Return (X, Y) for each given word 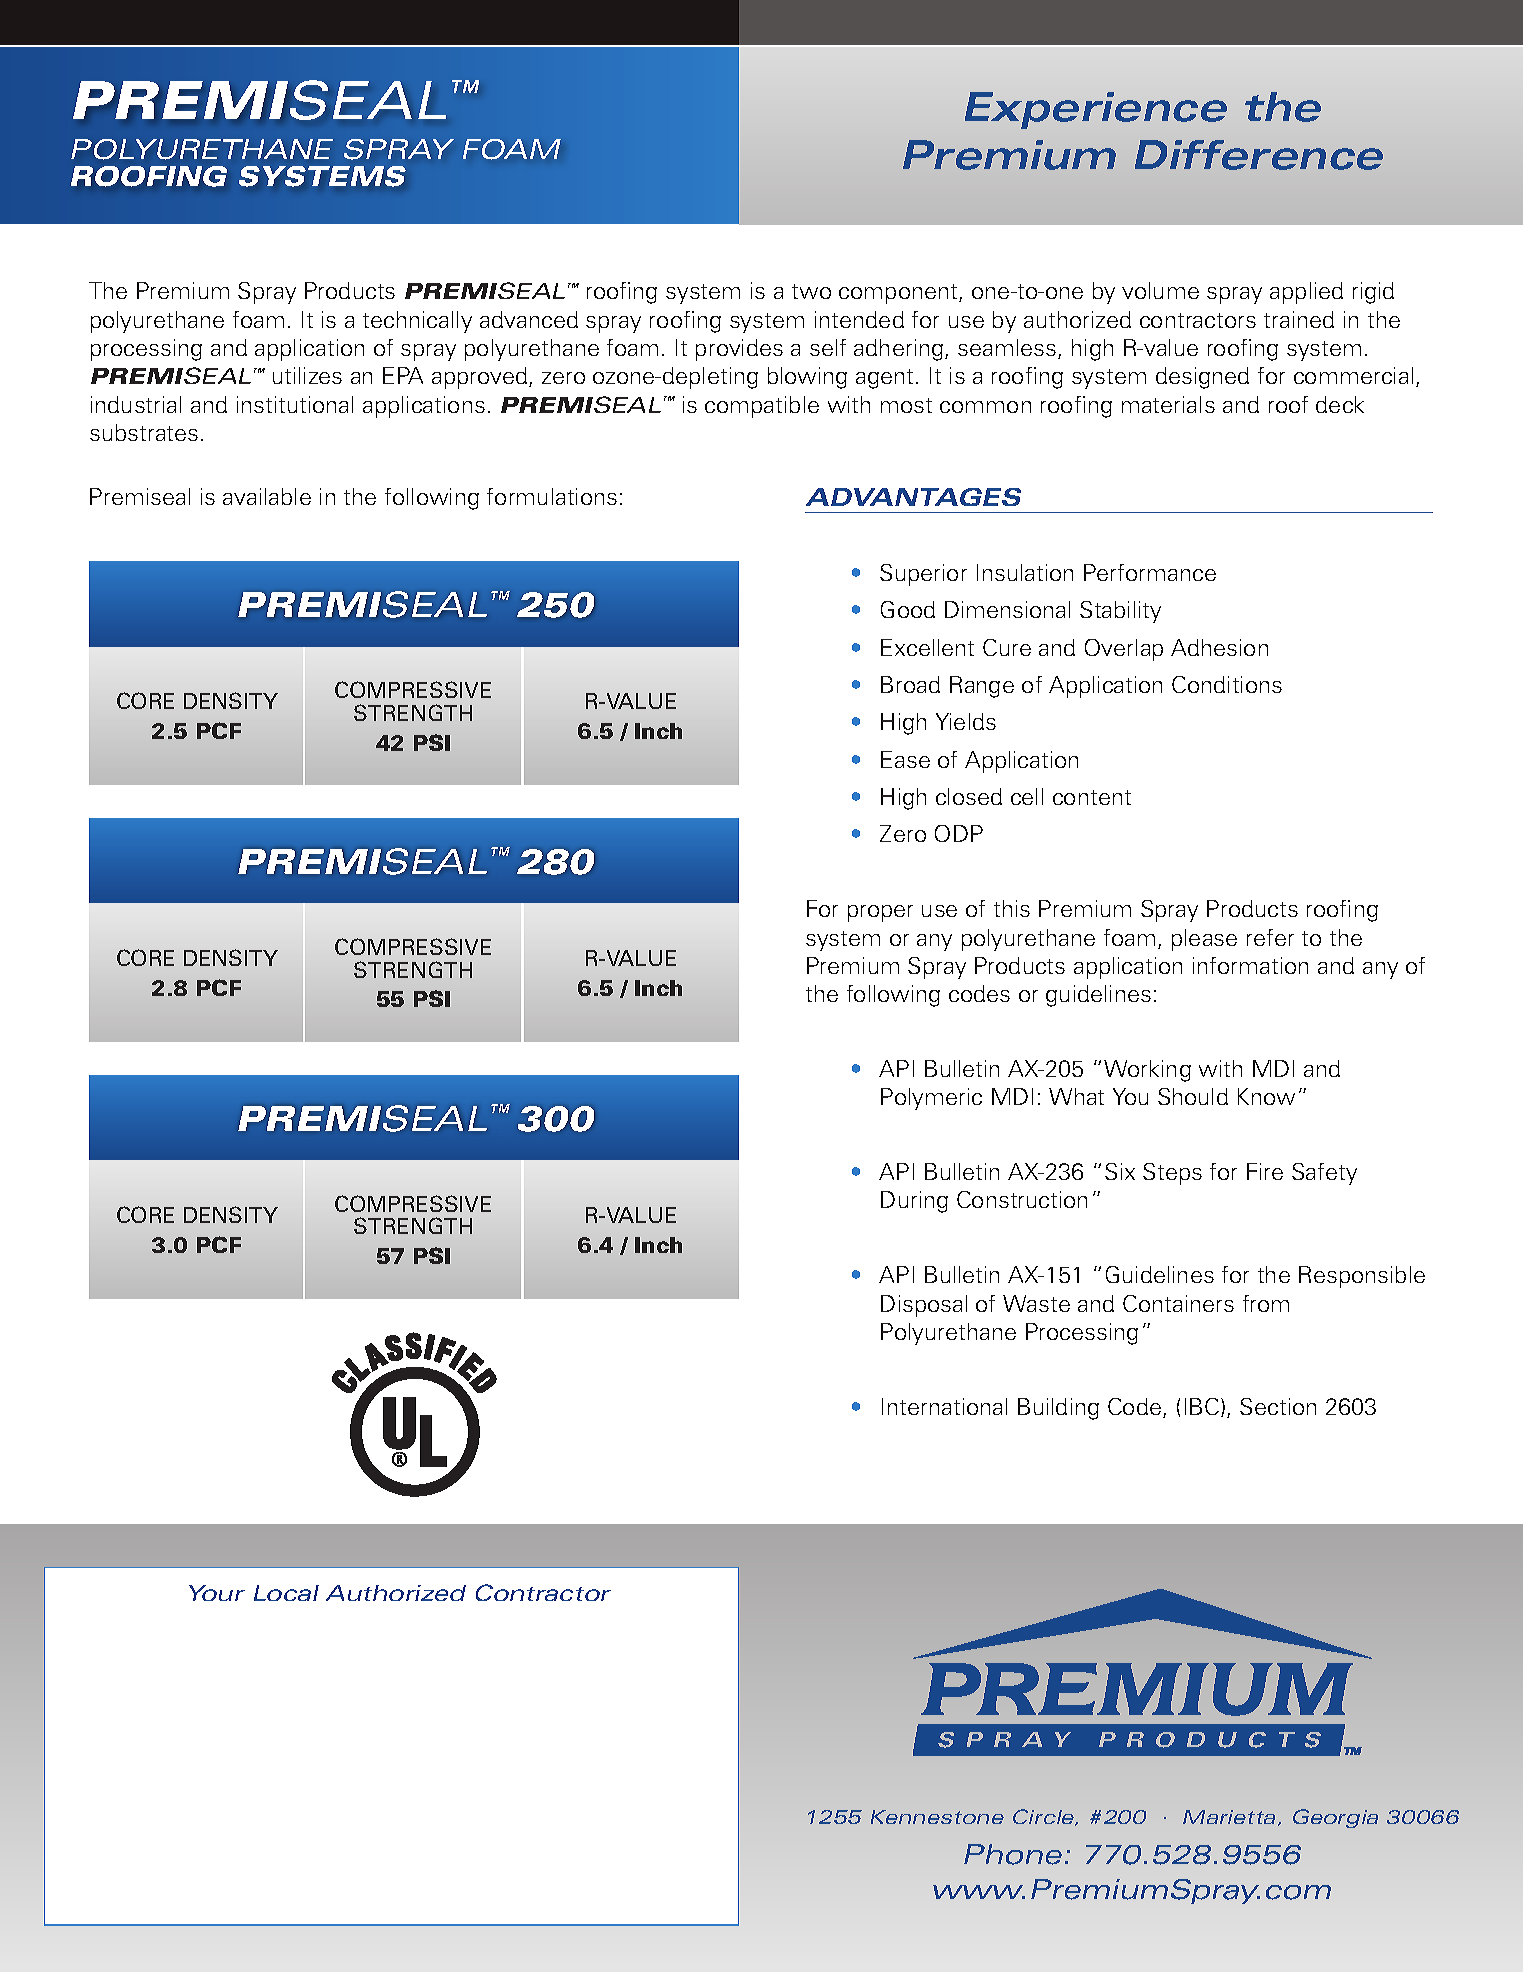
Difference (1259, 155)
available (267, 496)
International (944, 1406)
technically (417, 322)
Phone (1013, 1854)
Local (286, 1593)
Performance (1150, 572)
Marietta (1231, 1818)
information (1250, 965)
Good (908, 609)
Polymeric (931, 1099)
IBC (1203, 1407)
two (811, 291)
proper (880, 913)
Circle (1045, 1817)
